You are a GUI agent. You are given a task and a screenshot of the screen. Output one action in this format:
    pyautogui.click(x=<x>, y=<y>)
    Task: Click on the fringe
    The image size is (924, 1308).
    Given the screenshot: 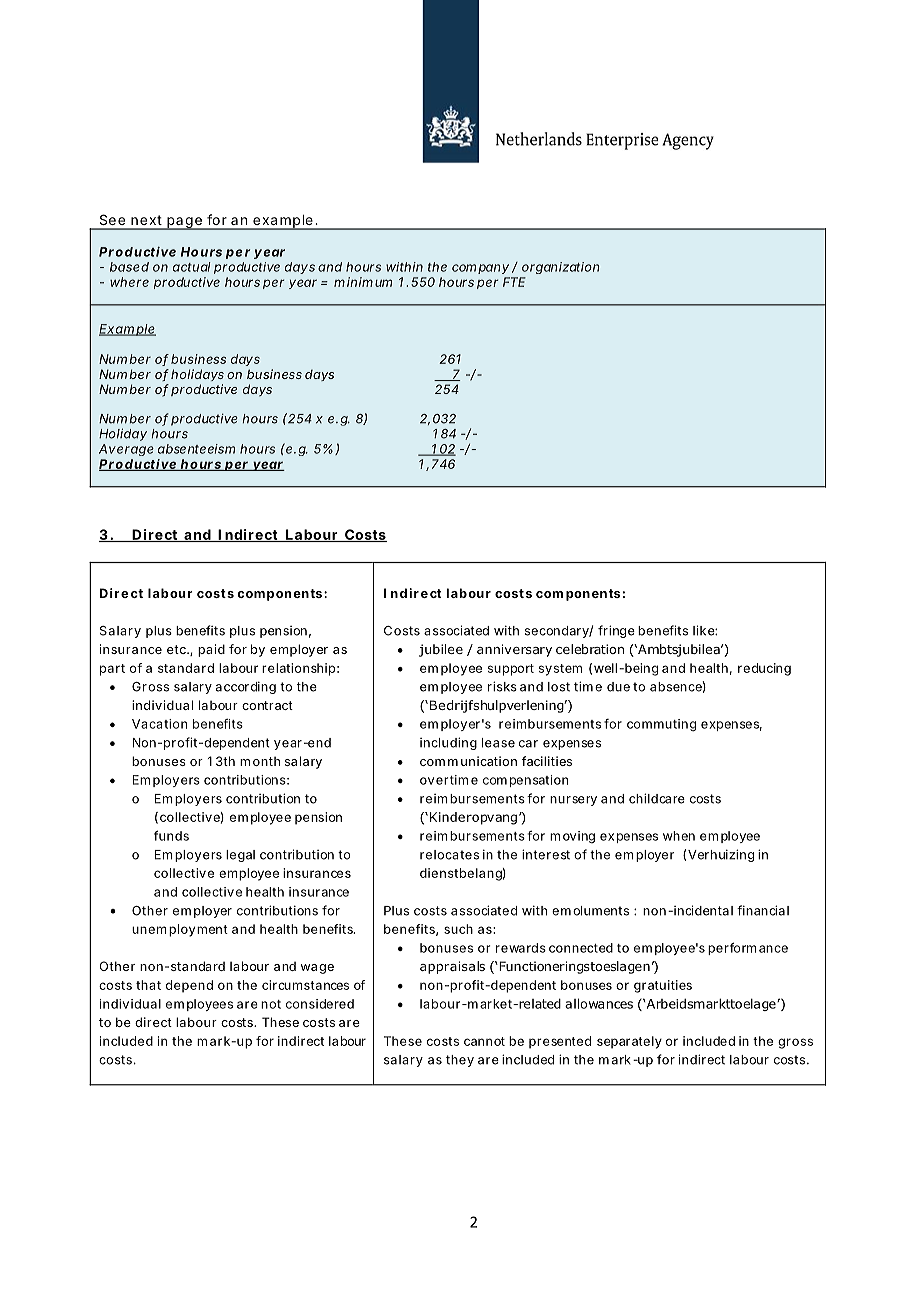 What is the action you would take?
    pyautogui.click(x=616, y=631)
